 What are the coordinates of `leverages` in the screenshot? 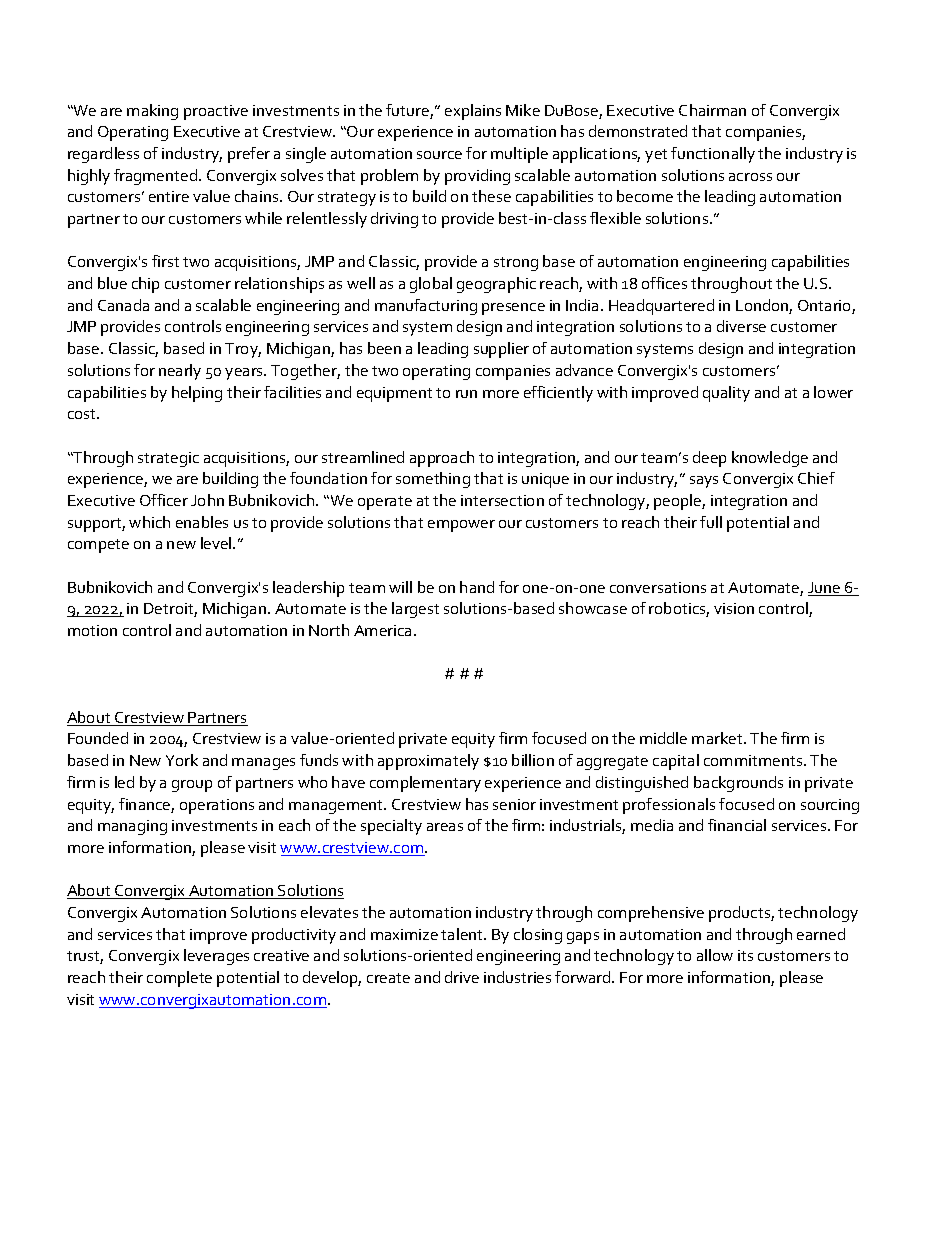 It's located at (216, 957).
